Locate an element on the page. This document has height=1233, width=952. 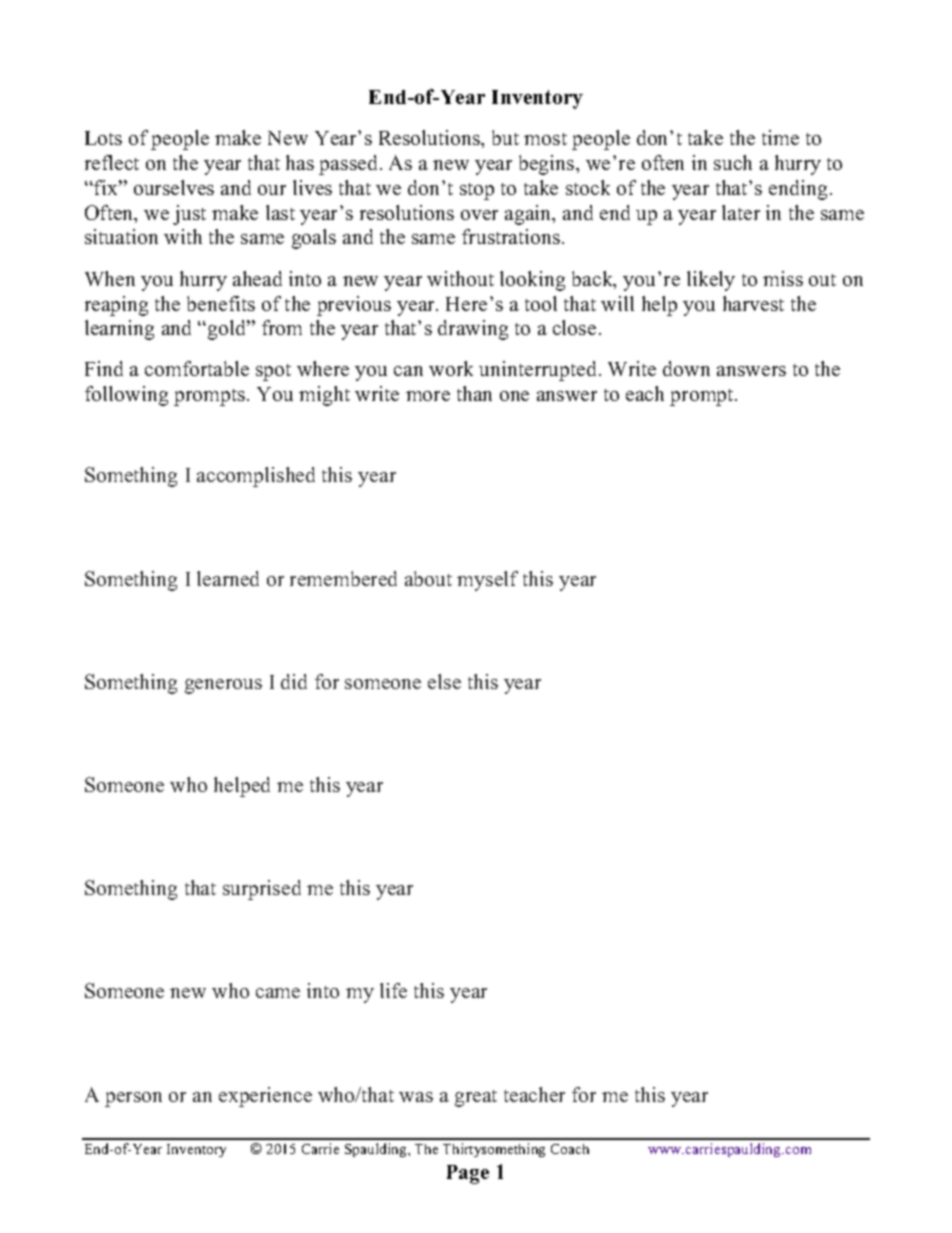
ourselves is located at coordinates (174, 187).
